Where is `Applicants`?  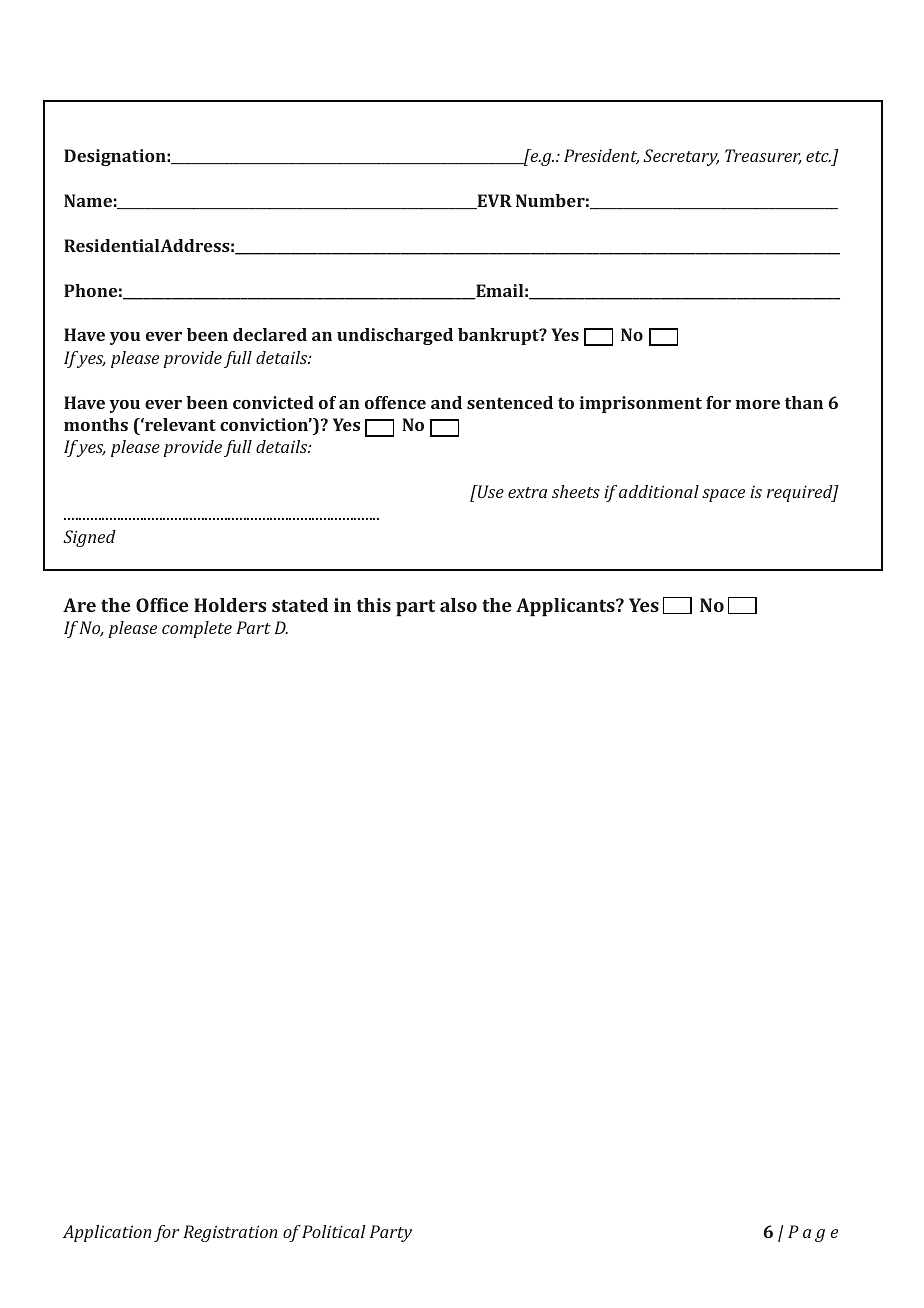 Applicants is located at coordinates (566, 607).
